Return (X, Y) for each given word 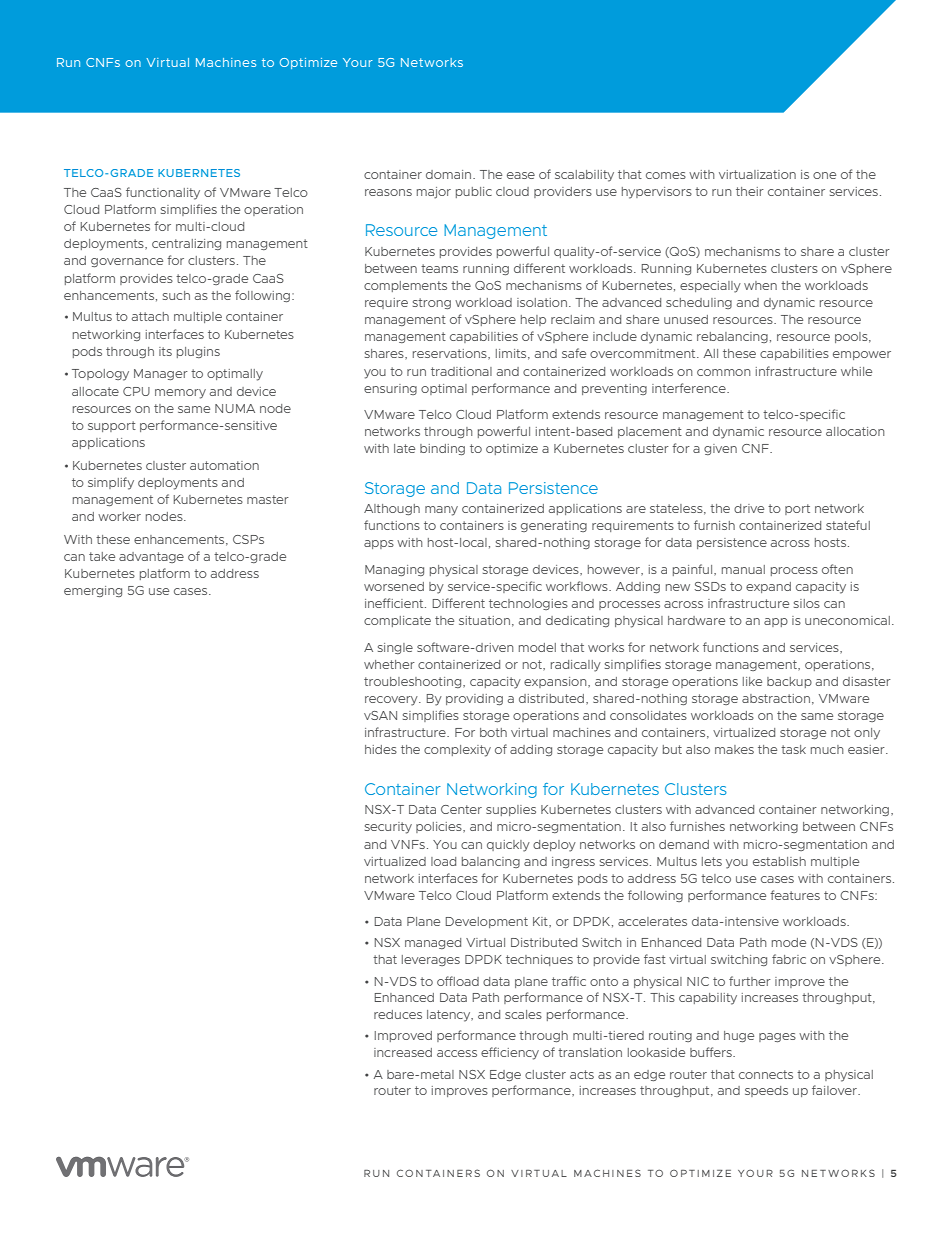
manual (743, 569)
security (388, 828)
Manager (161, 374)
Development (487, 922)
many (441, 511)
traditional (461, 371)
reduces (398, 1014)
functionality (163, 193)
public (474, 192)
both (493, 732)
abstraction (776, 698)
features (795, 895)
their (750, 191)
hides (381, 749)
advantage (151, 557)
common (723, 372)
